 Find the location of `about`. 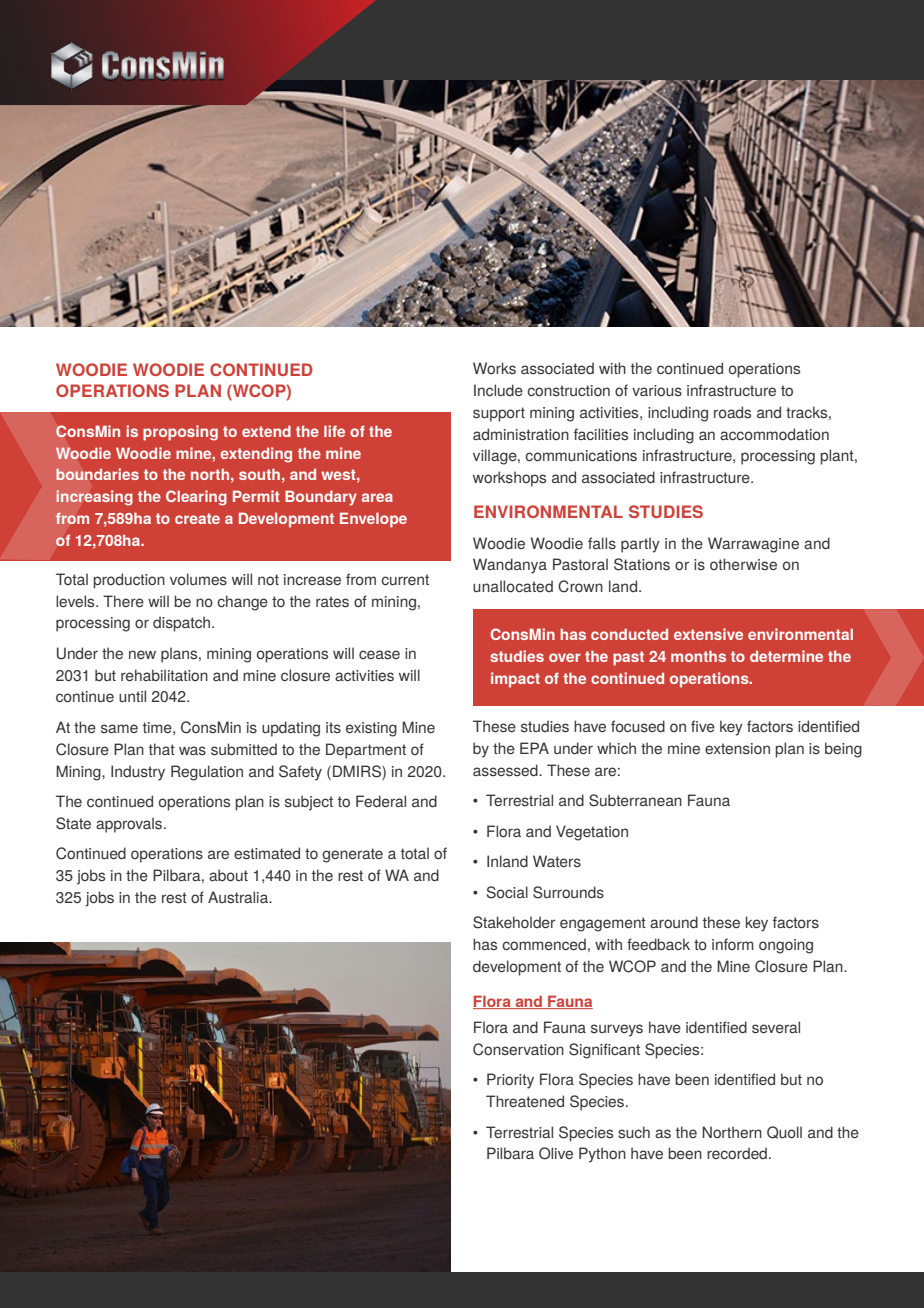

about is located at coordinates (228, 875).
